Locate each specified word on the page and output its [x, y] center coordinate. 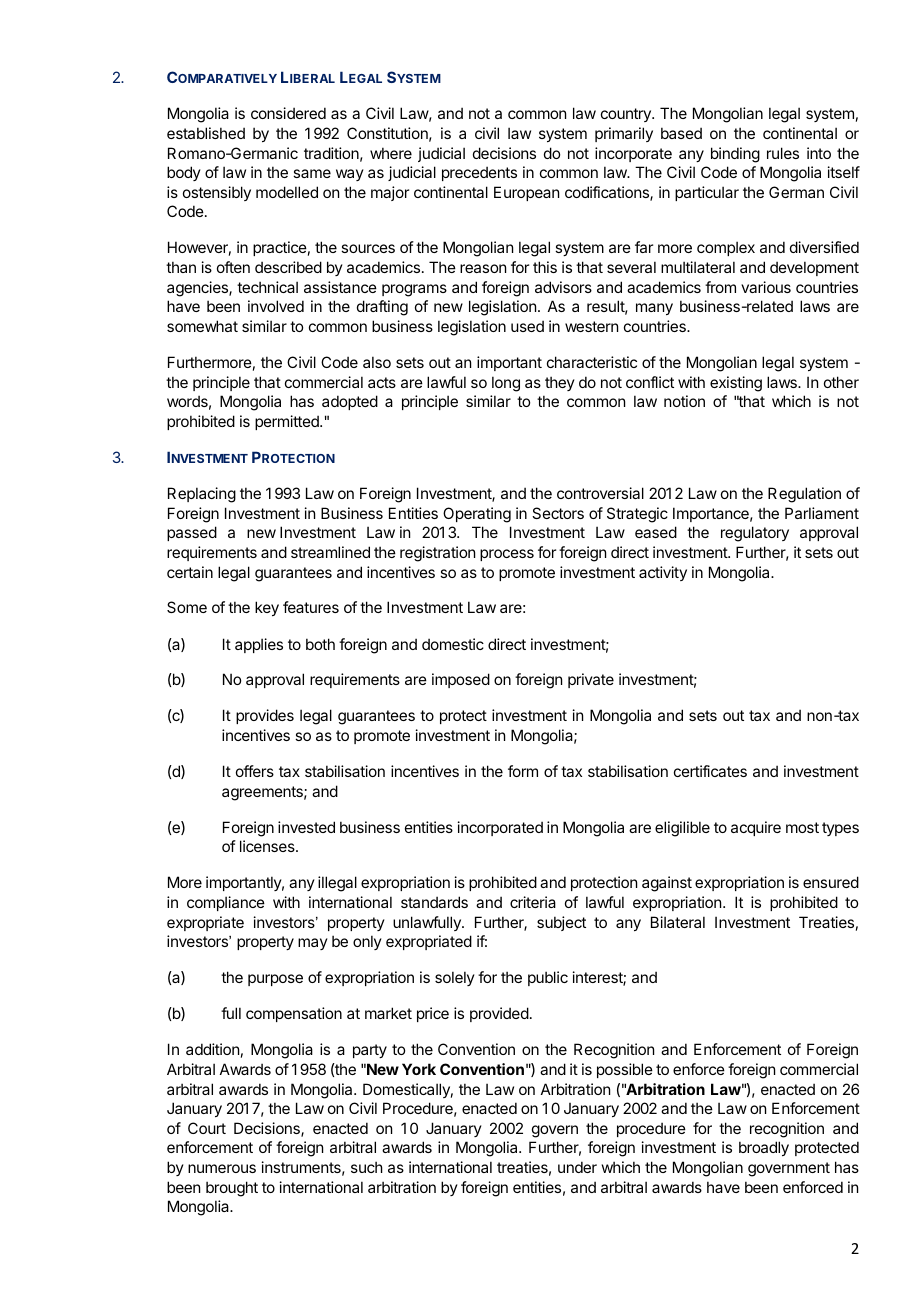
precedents [479, 173]
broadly [764, 1148]
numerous [222, 1168]
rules [783, 153]
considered [288, 113]
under [577, 1167]
